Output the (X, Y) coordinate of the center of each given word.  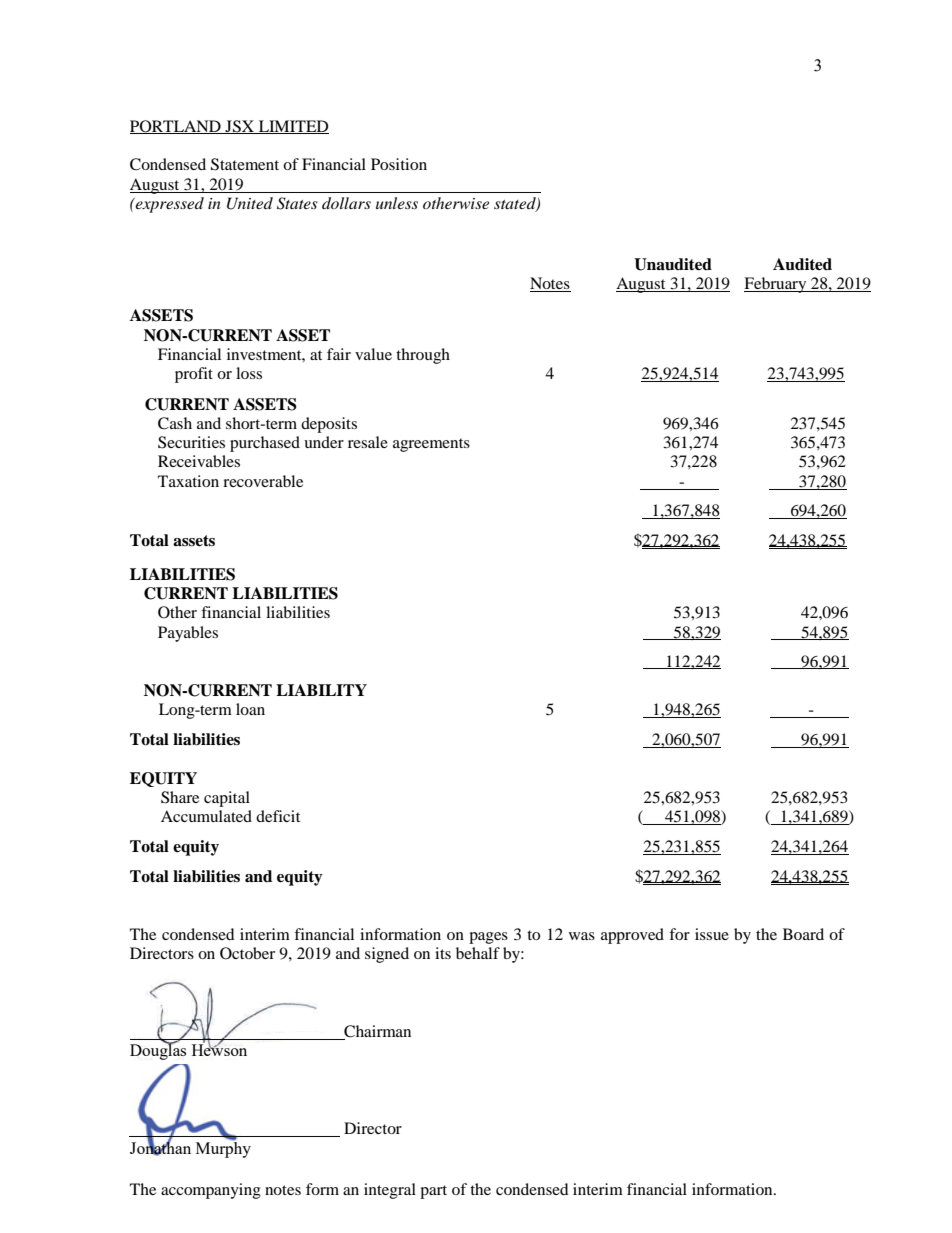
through (423, 356)
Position (399, 164)
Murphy (223, 1148)
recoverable (263, 481)
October (247, 953)
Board (803, 934)
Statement (245, 164)
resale (368, 442)
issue (712, 934)
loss (249, 373)
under (324, 442)
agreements (431, 445)
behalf (478, 953)
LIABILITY (321, 690)
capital (227, 799)
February (776, 285)
